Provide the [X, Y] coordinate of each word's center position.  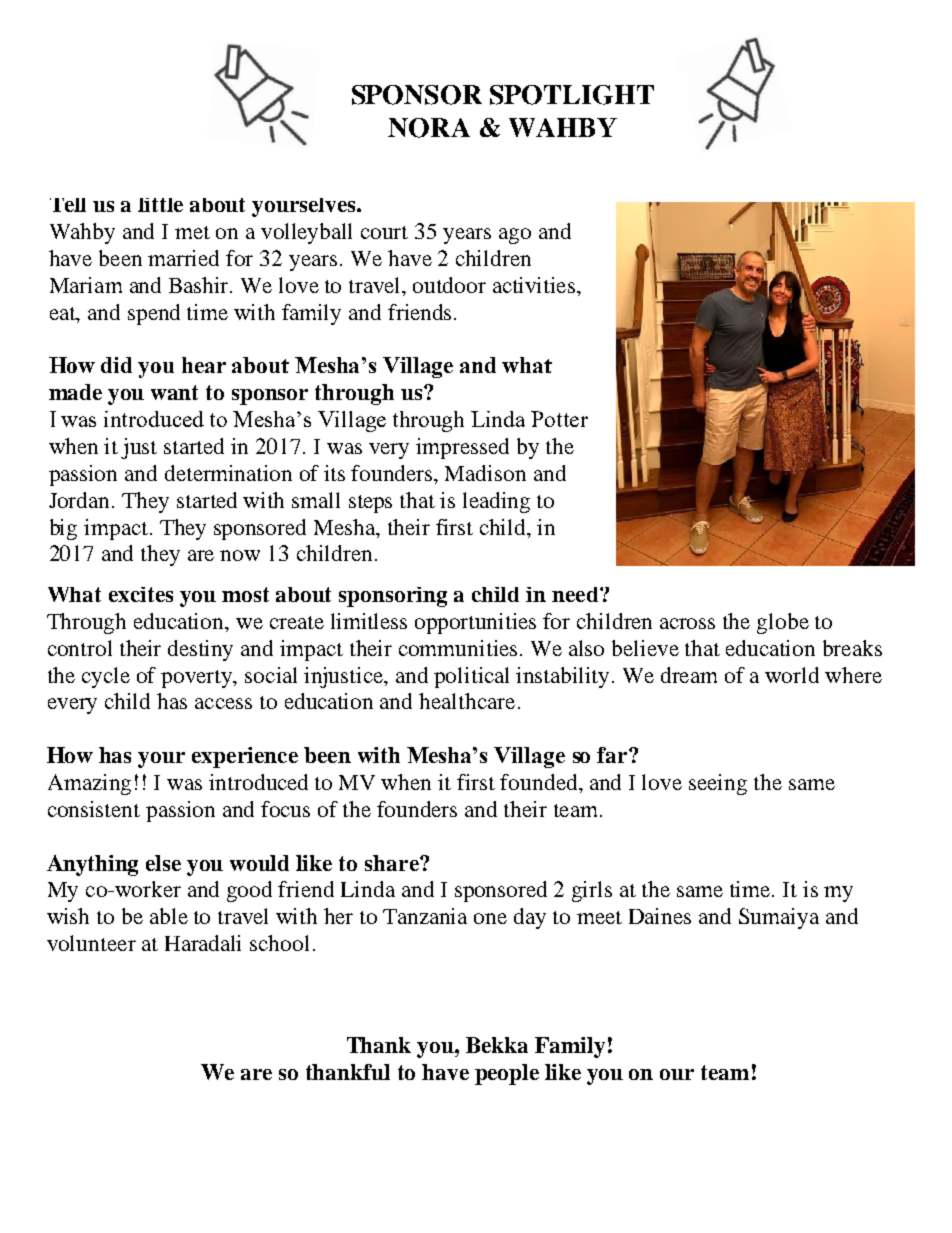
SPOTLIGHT [572, 95]
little [160, 205]
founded [540, 782]
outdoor [449, 285]
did [116, 365]
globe [783, 623]
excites [141, 594]
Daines [660, 916]
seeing [718, 784]
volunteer [91, 943]
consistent [94, 809]
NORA [429, 128]
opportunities [475, 623]
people [507, 1074]
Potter [559, 419]
